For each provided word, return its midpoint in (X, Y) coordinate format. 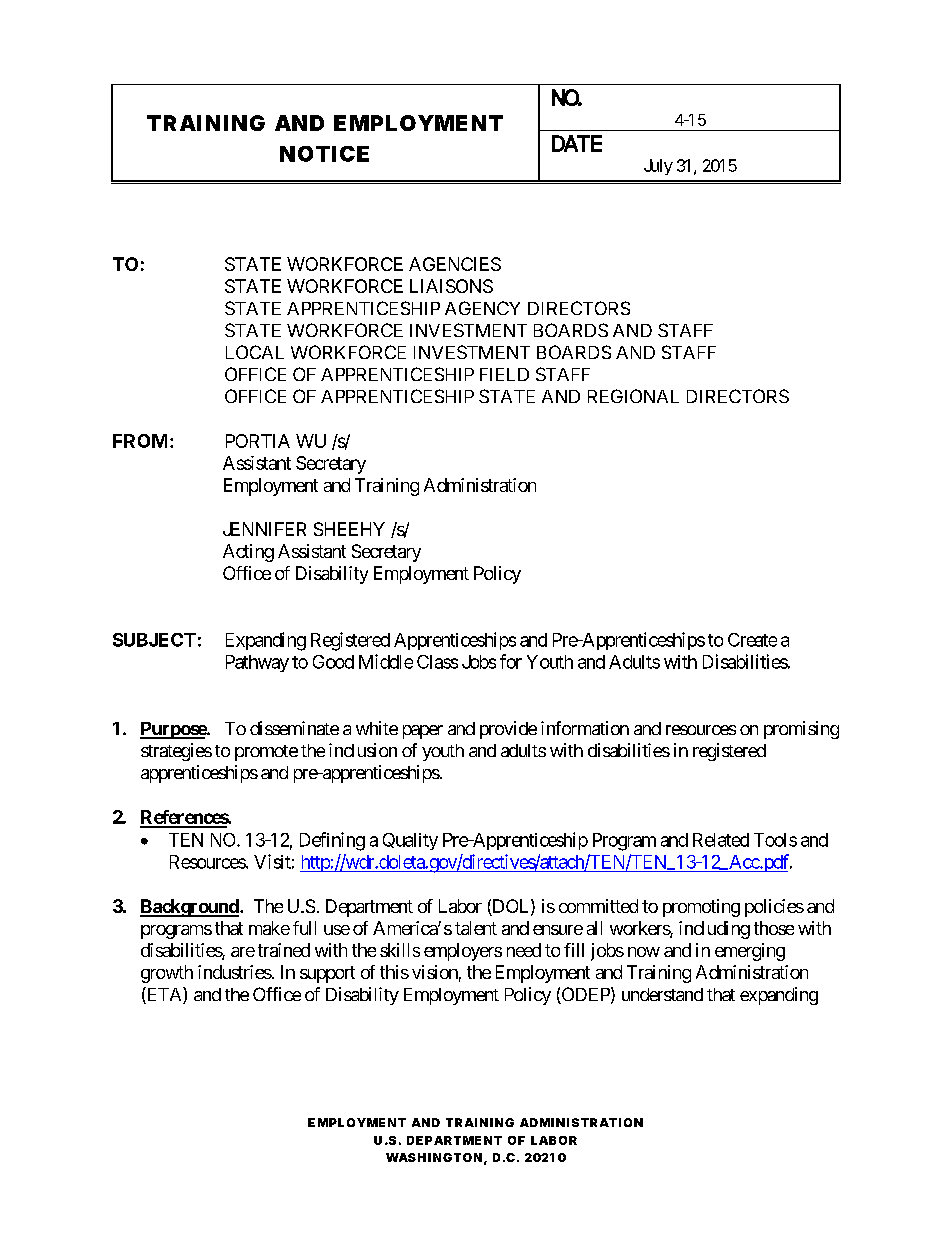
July (658, 167)
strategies (176, 752)
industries (235, 972)
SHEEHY (349, 529)
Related (721, 840)
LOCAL (255, 352)
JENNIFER (264, 529)
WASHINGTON (434, 1157)
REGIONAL (633, 396)
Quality (410, 841)
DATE (577, 143)
